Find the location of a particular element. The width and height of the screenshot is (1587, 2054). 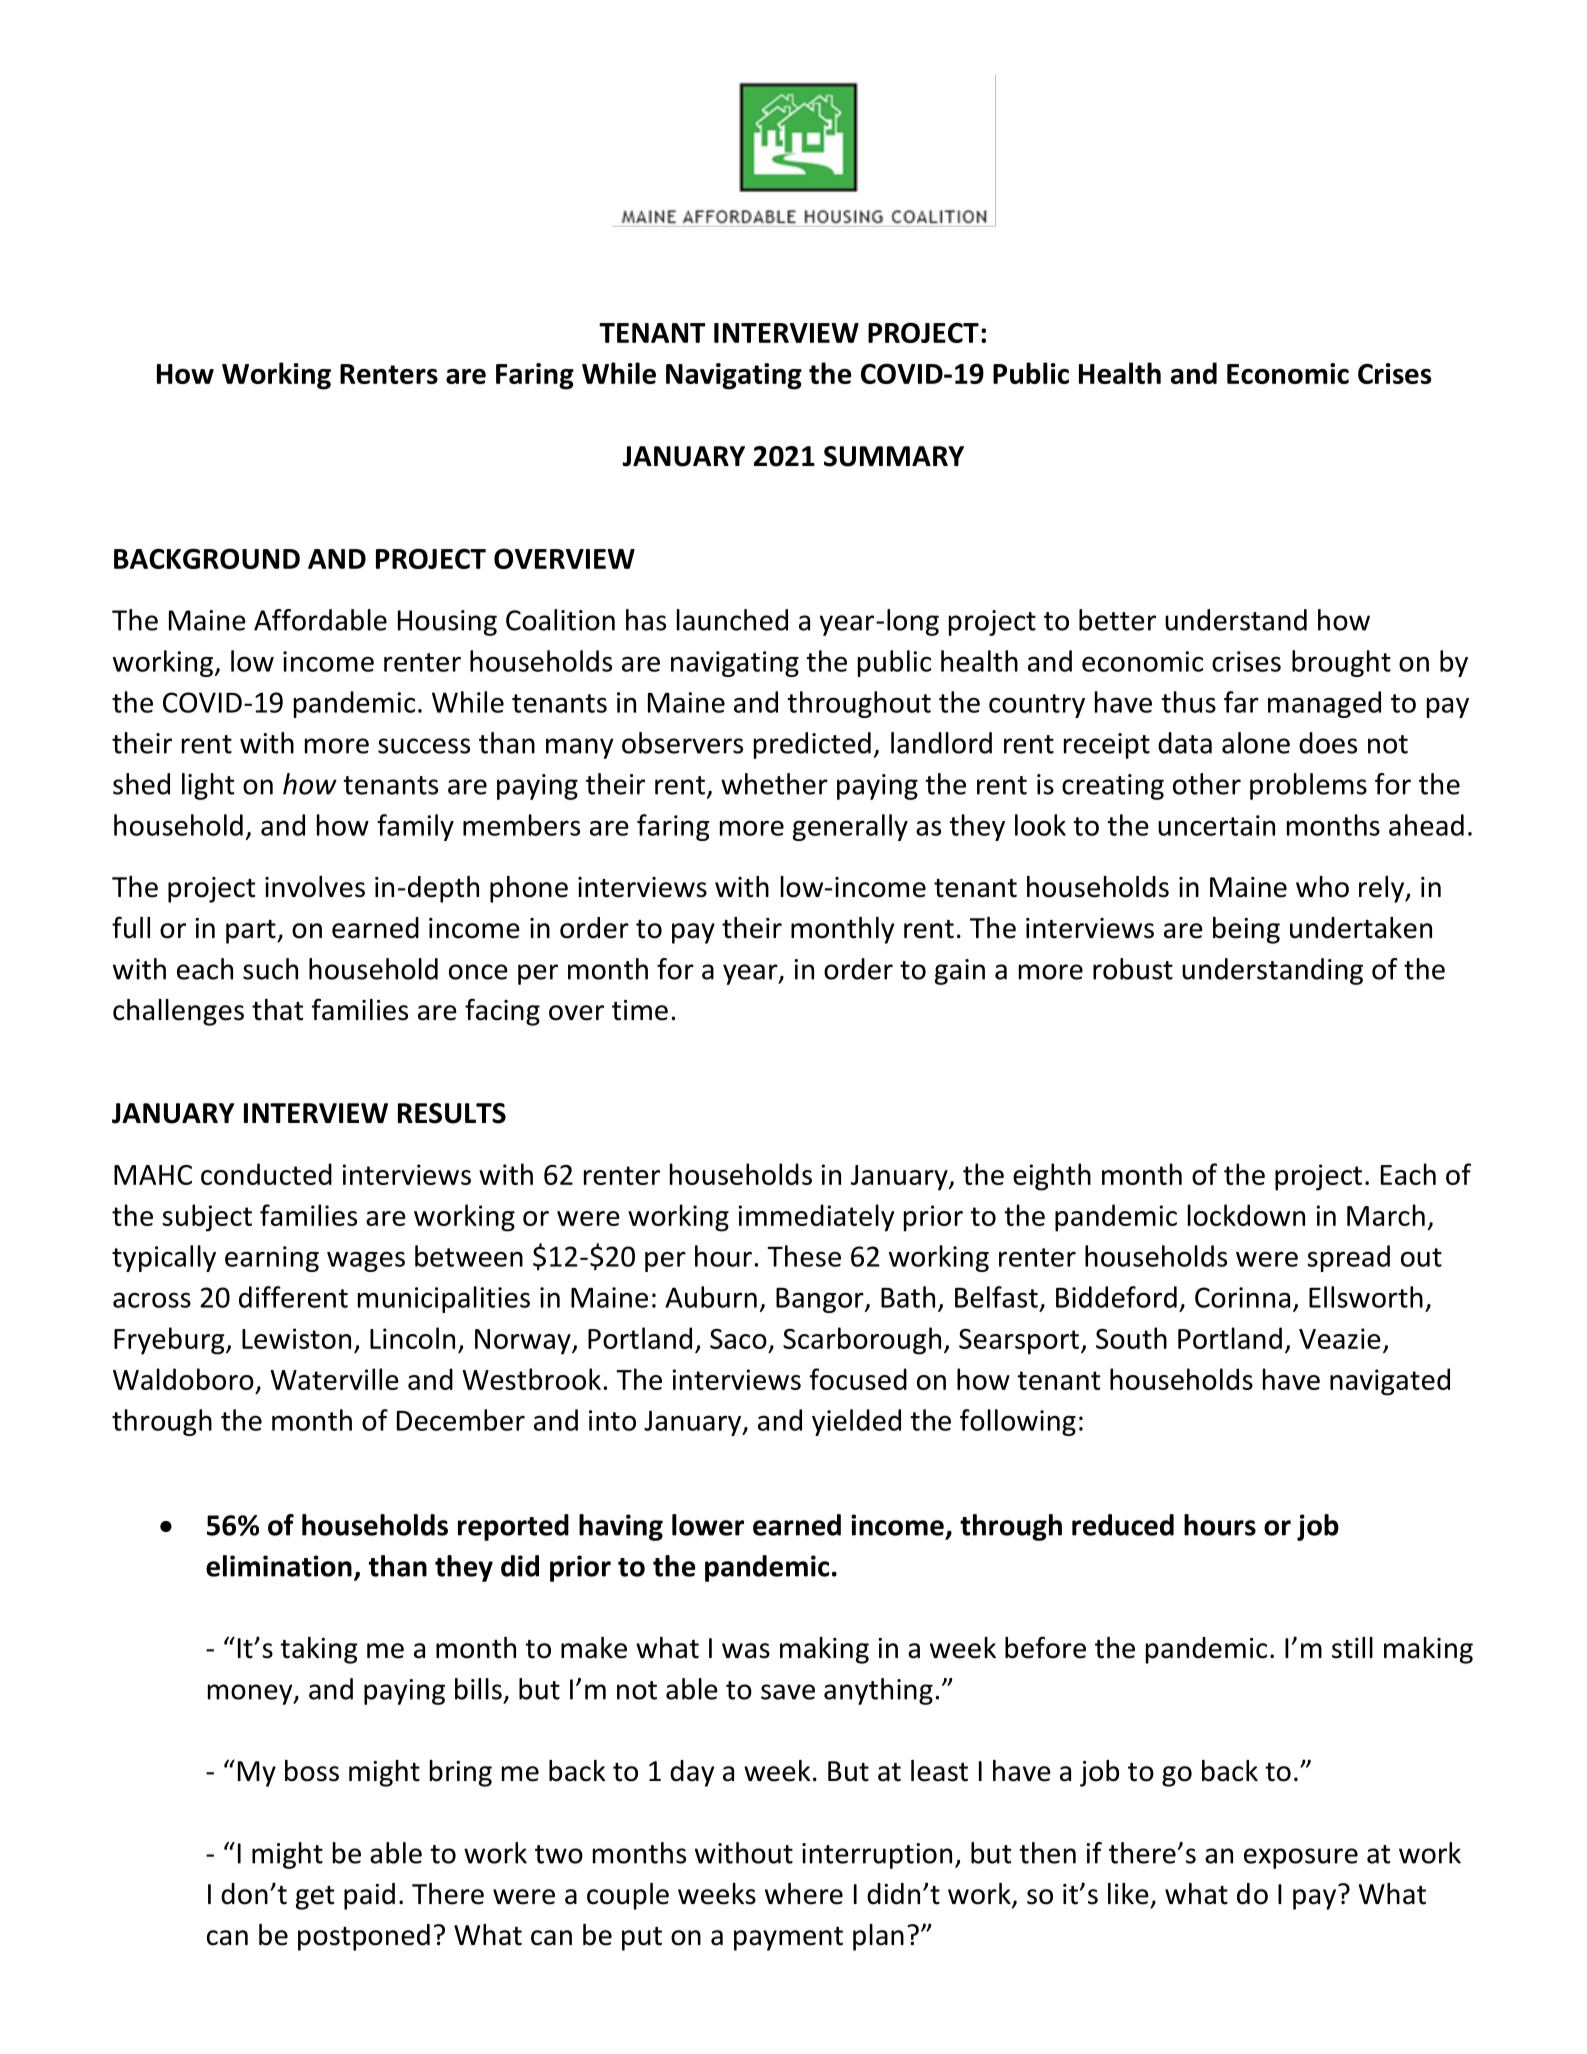

December is located at coordinates (461, 1420).
